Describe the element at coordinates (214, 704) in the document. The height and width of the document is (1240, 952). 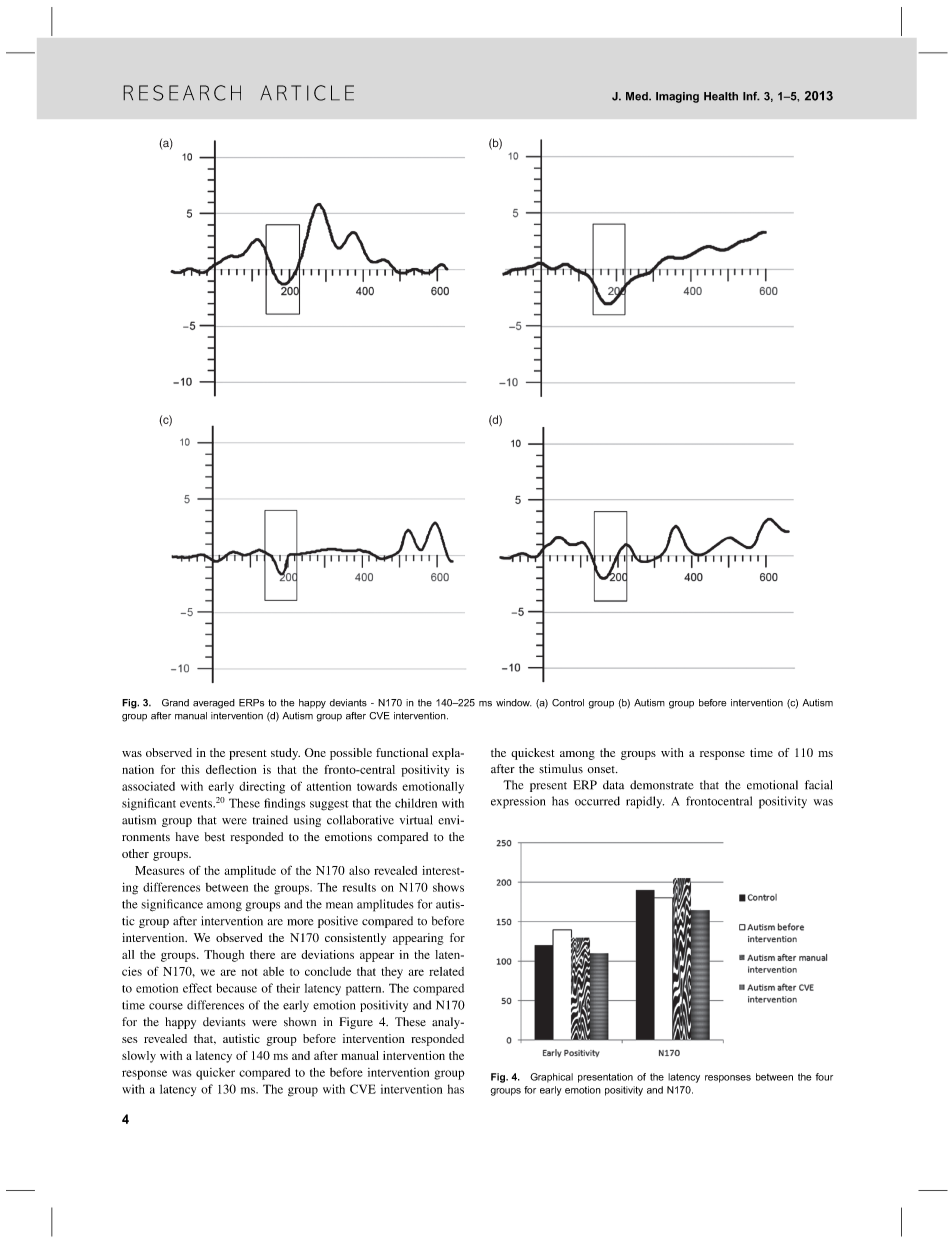
I see `averaged` at that location.
